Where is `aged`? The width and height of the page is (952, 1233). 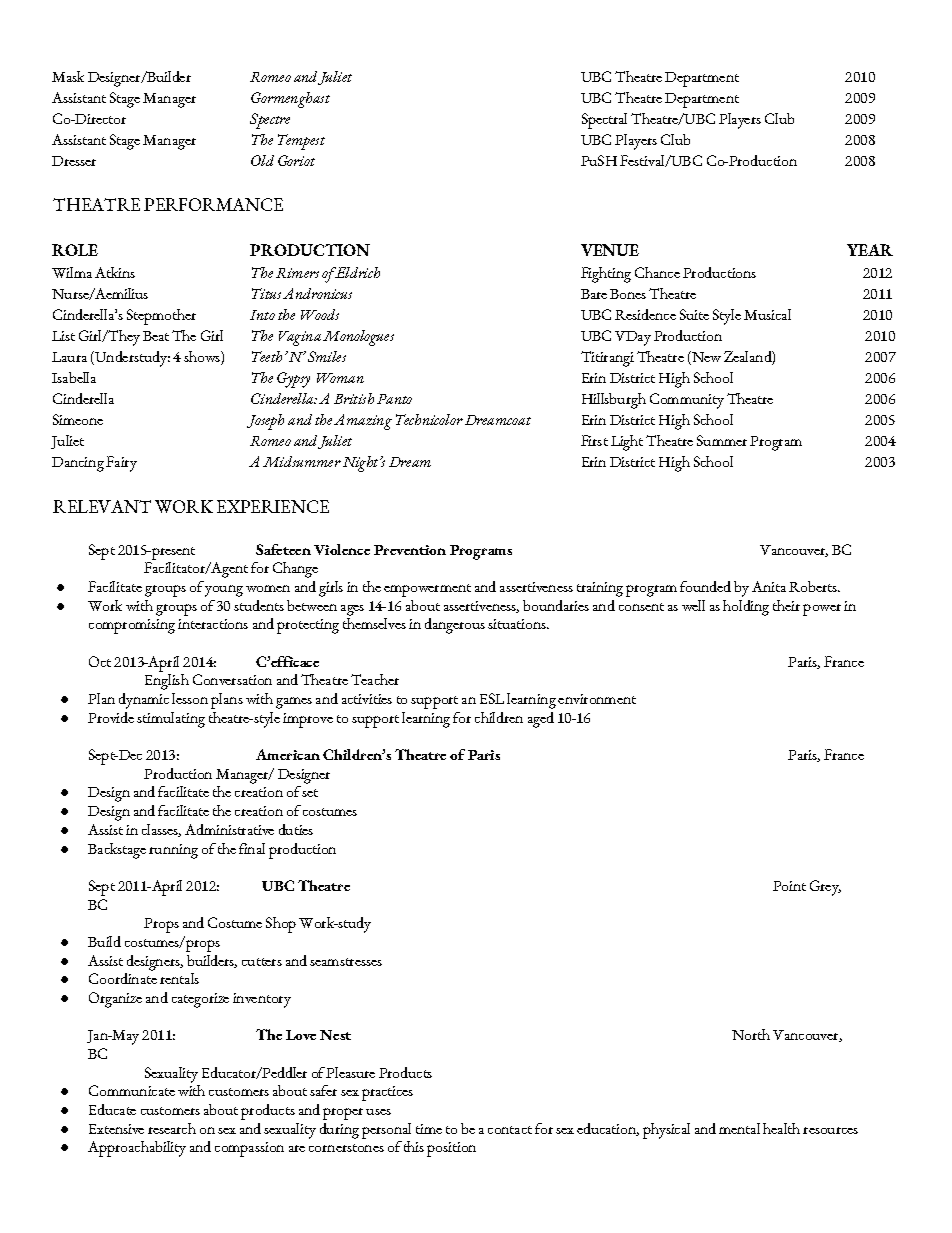
aged is located at coordinates (541, 720).
